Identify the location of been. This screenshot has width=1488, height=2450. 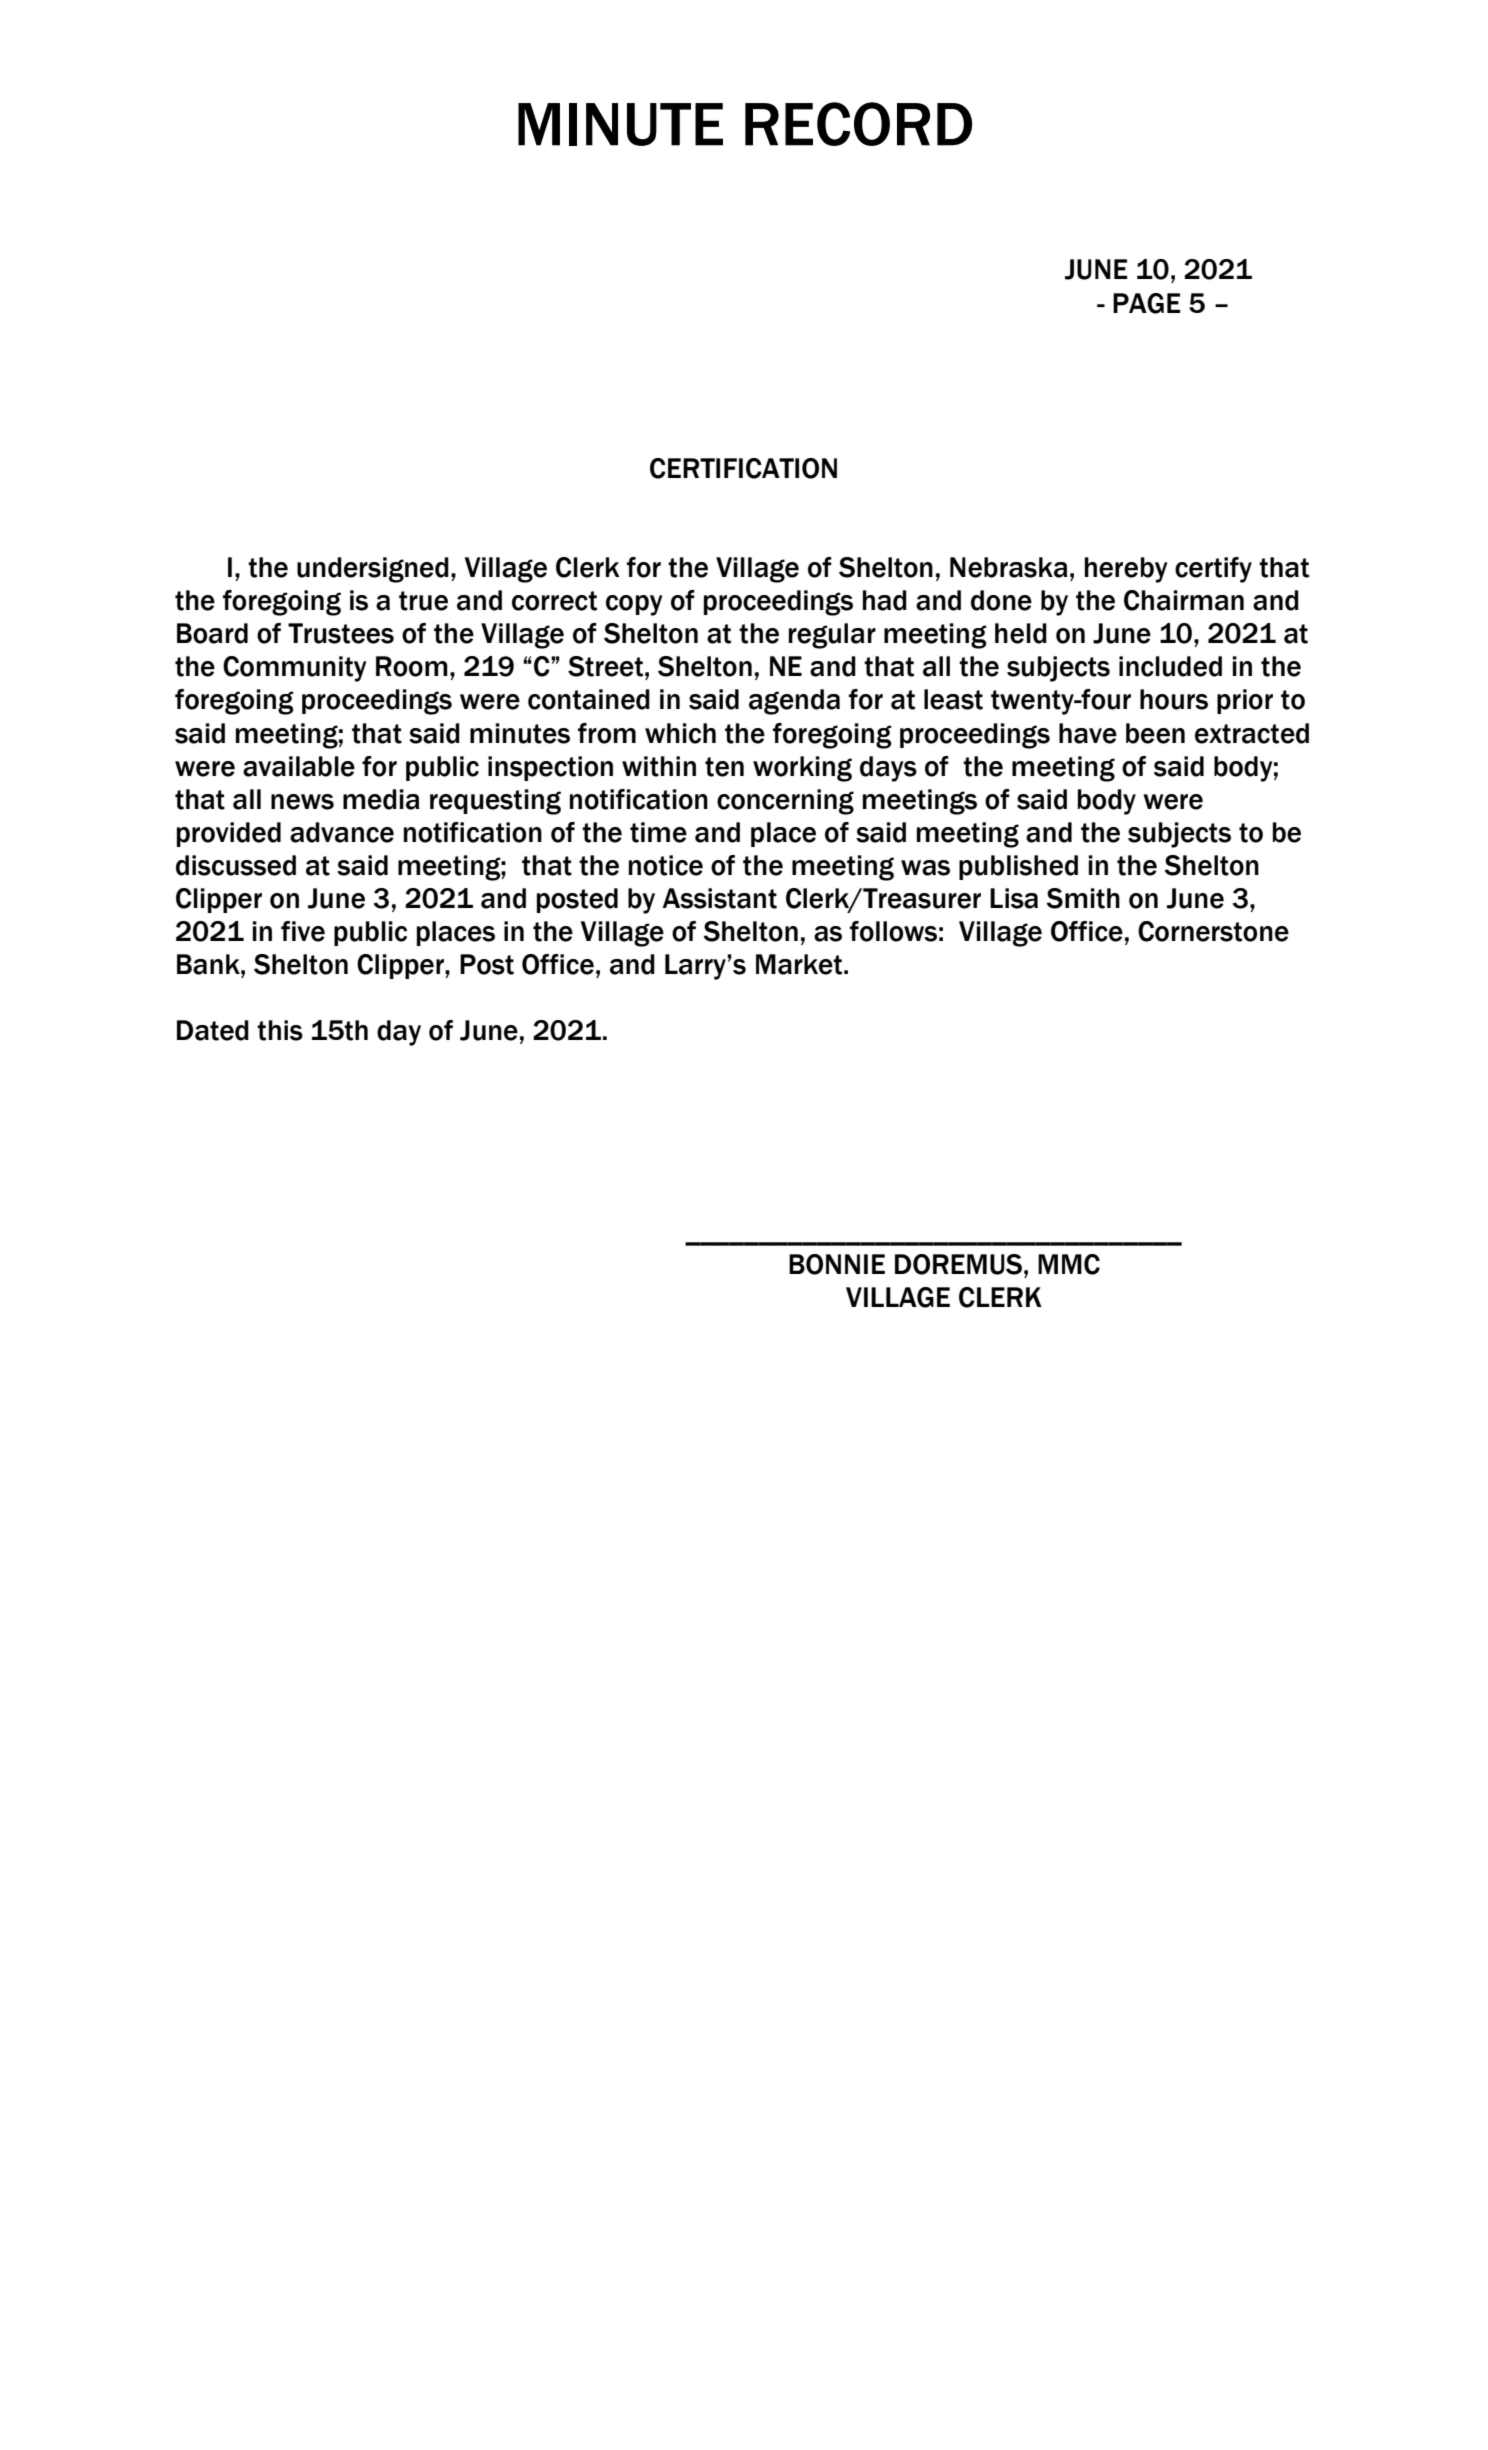
(1155, 733).
